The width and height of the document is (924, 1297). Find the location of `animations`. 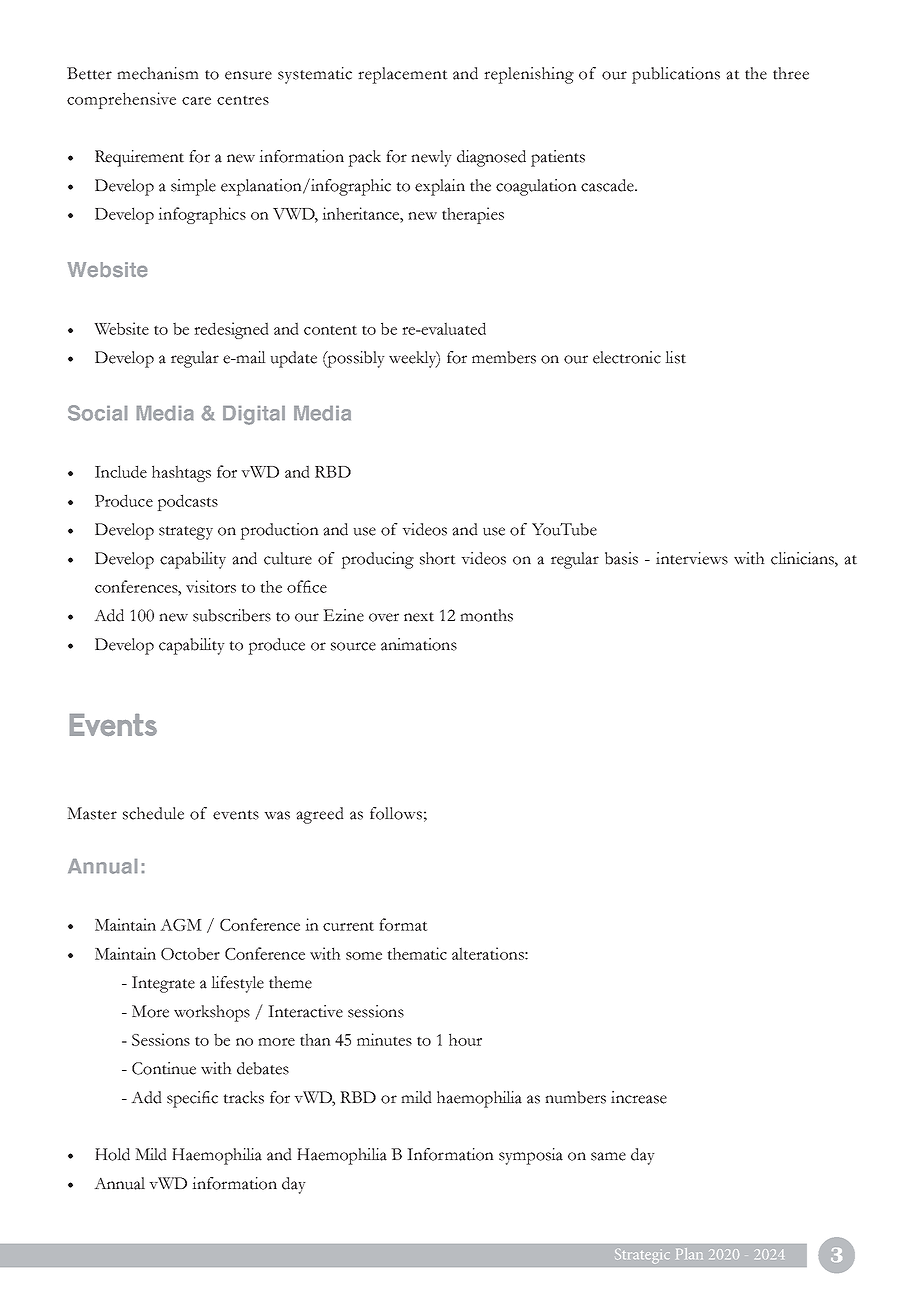

animations is located at coordinates (419, 644).
